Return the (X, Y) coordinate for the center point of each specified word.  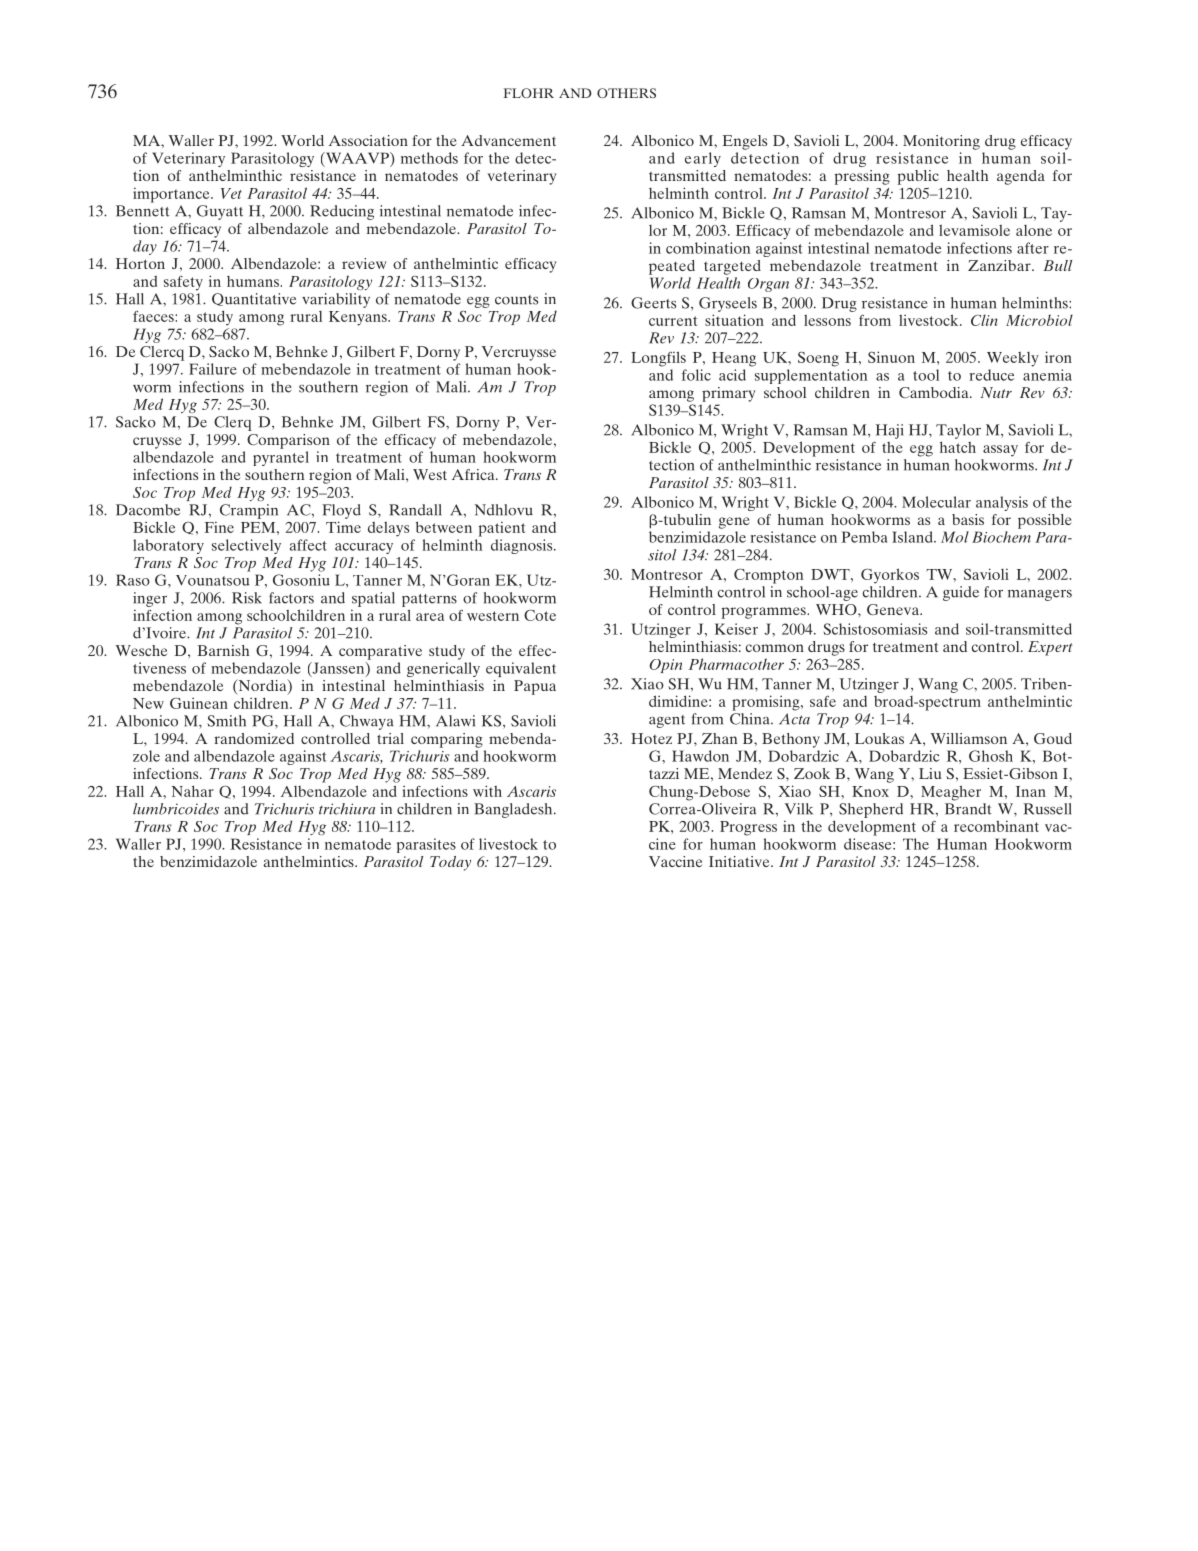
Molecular (936, 502)
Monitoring (941, 142)
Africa (474, 474)
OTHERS (626, 93)
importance (172, 195)
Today (450, 863)
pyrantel (281, 458)
